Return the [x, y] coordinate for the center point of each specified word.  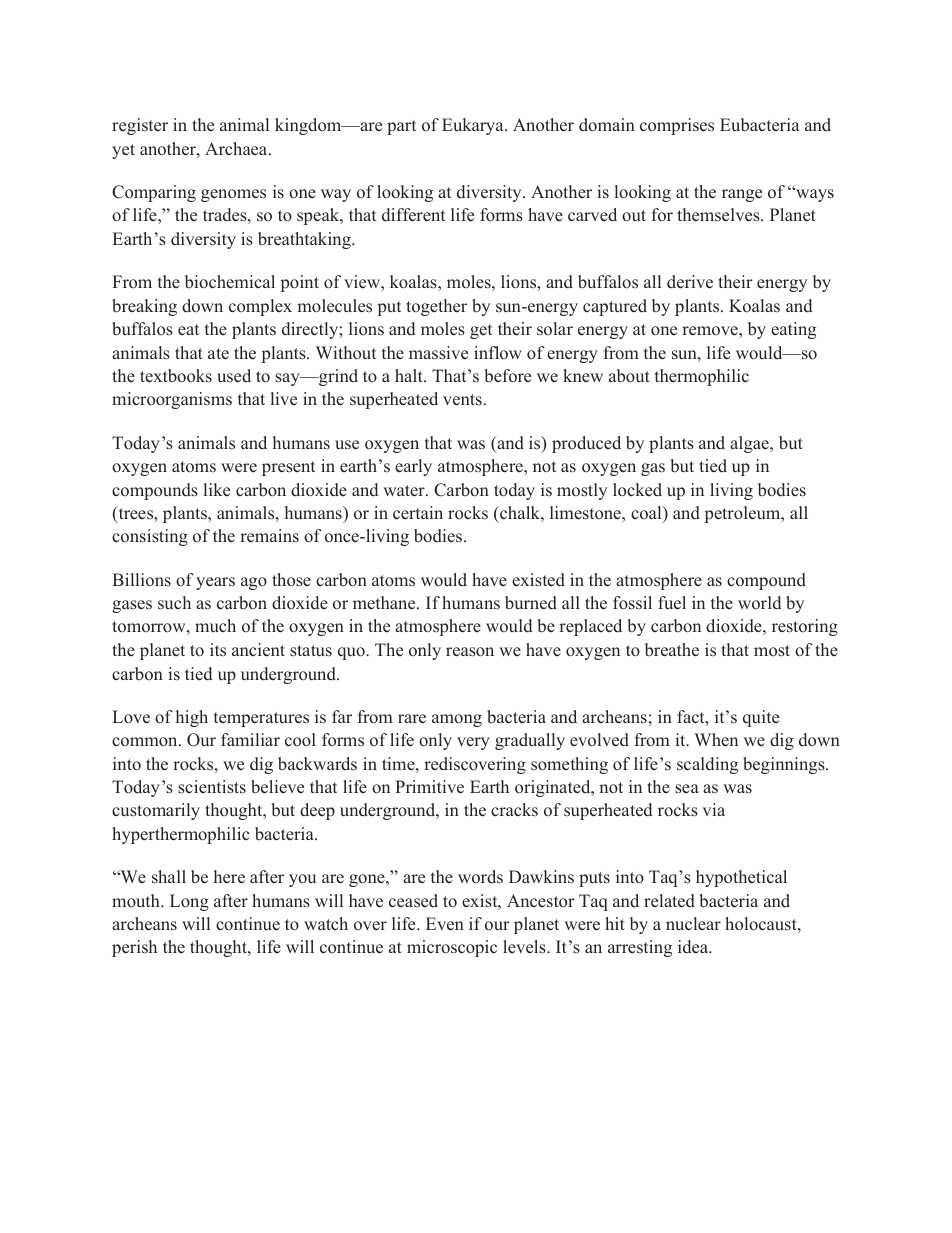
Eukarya [474, 126]
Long [189, 902]
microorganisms [172, 400]
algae [750, 444]
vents [462, 400]
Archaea [237, 149]
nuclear [693, 924]
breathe [672, 650]
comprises [677, 126]
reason [470, 652]
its [218, 650]
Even [445, 924]
